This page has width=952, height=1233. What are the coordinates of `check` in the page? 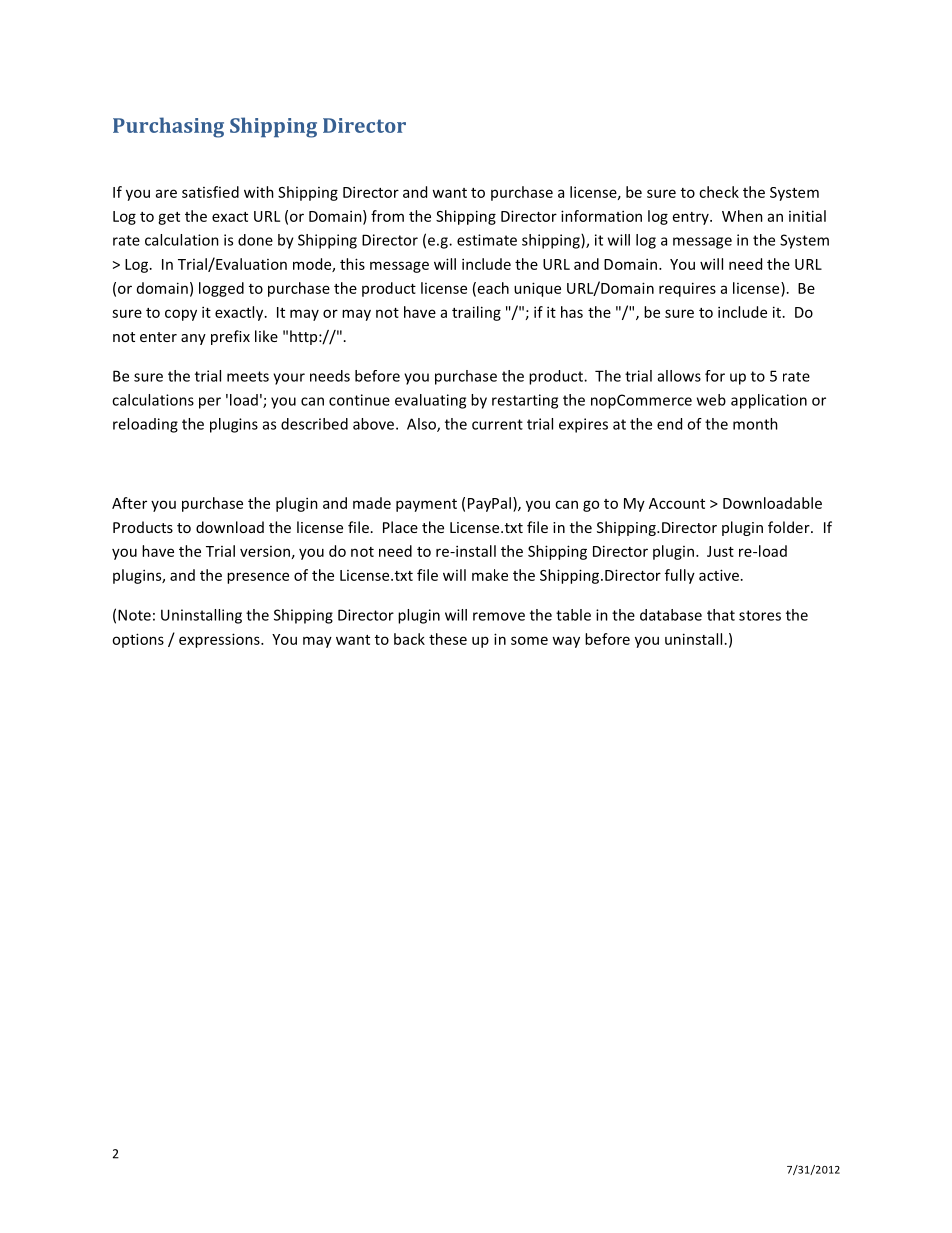 It's located at (719, 192).
